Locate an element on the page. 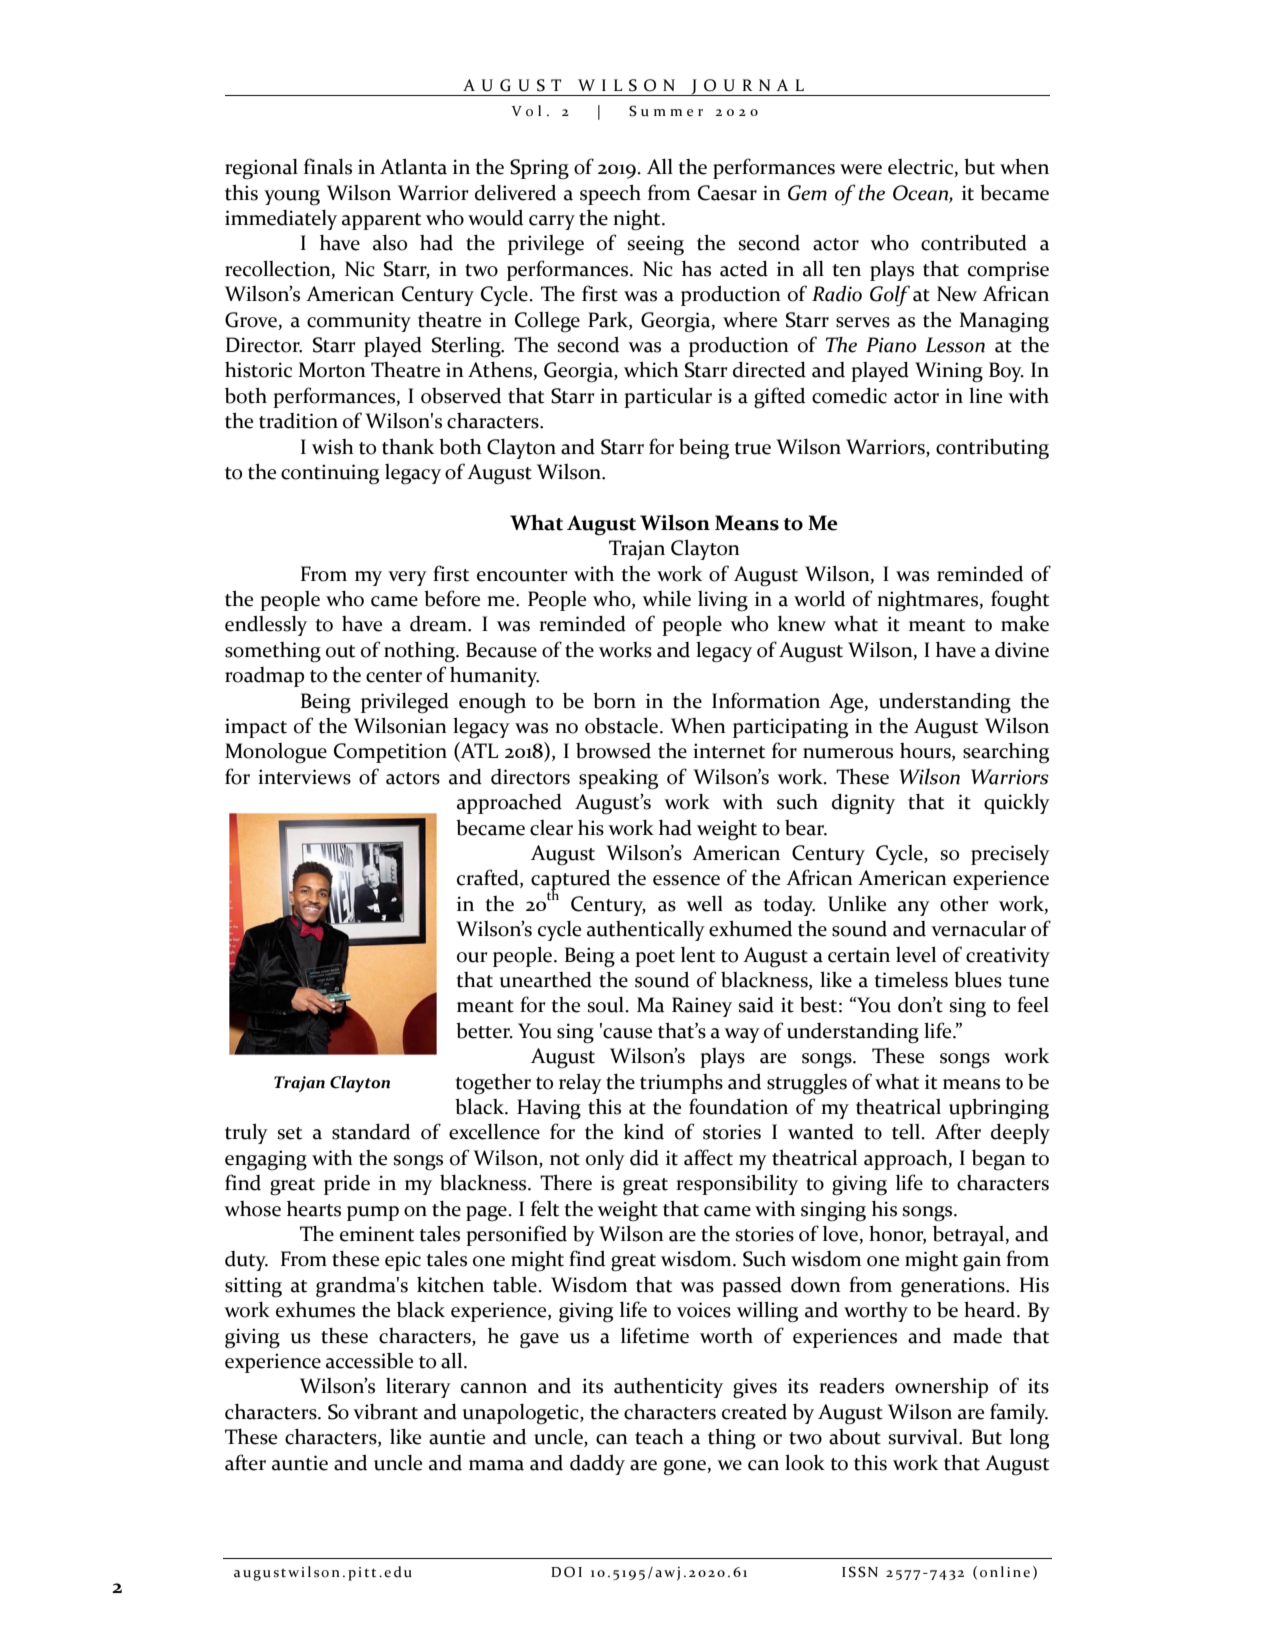 The width and height of the document is (1274, 1648). vibrant is located at coordinates (385, 1412).
